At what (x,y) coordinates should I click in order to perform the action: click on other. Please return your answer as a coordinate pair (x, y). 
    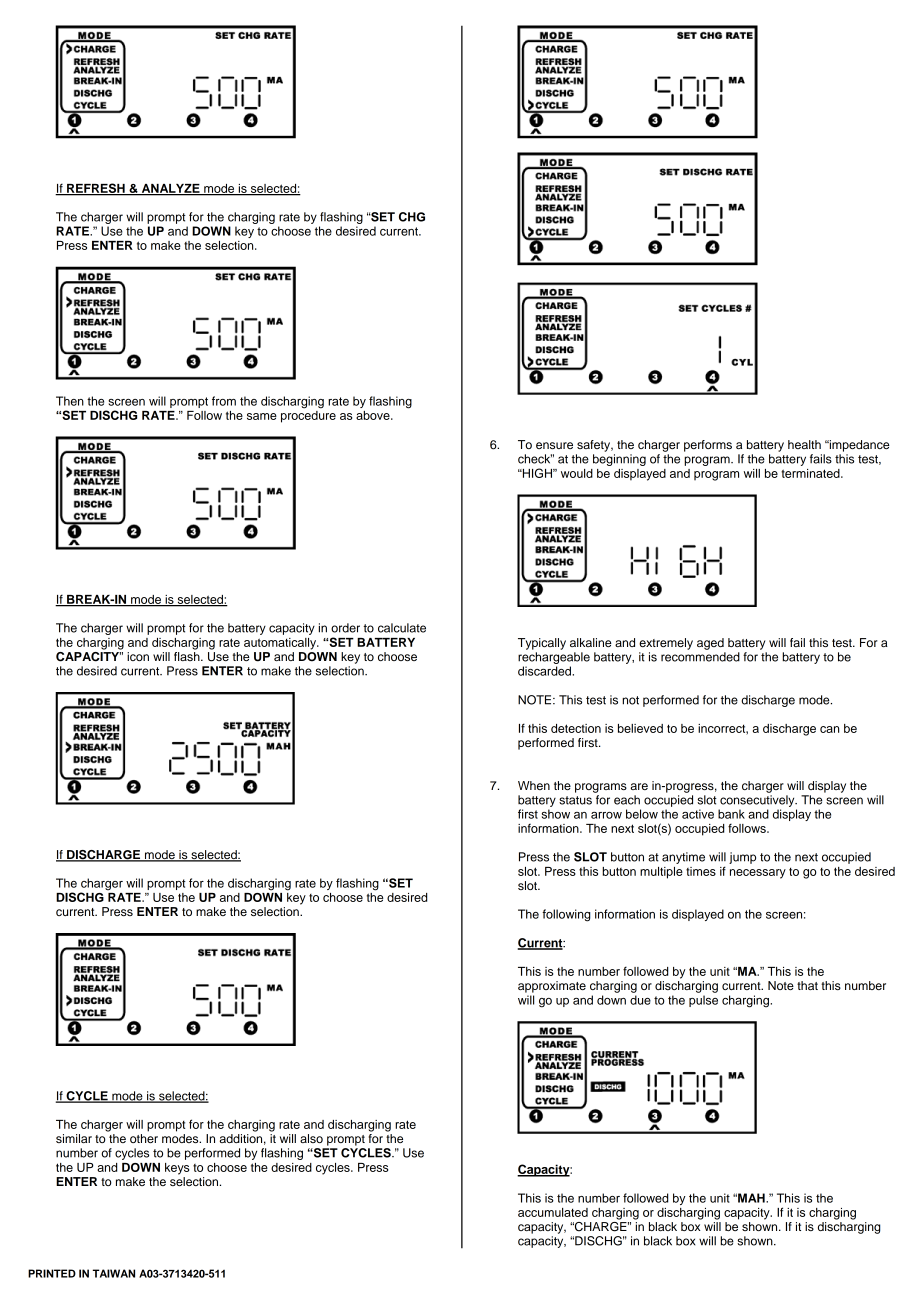
    Looking at the image, I should click on (144, 1138).
